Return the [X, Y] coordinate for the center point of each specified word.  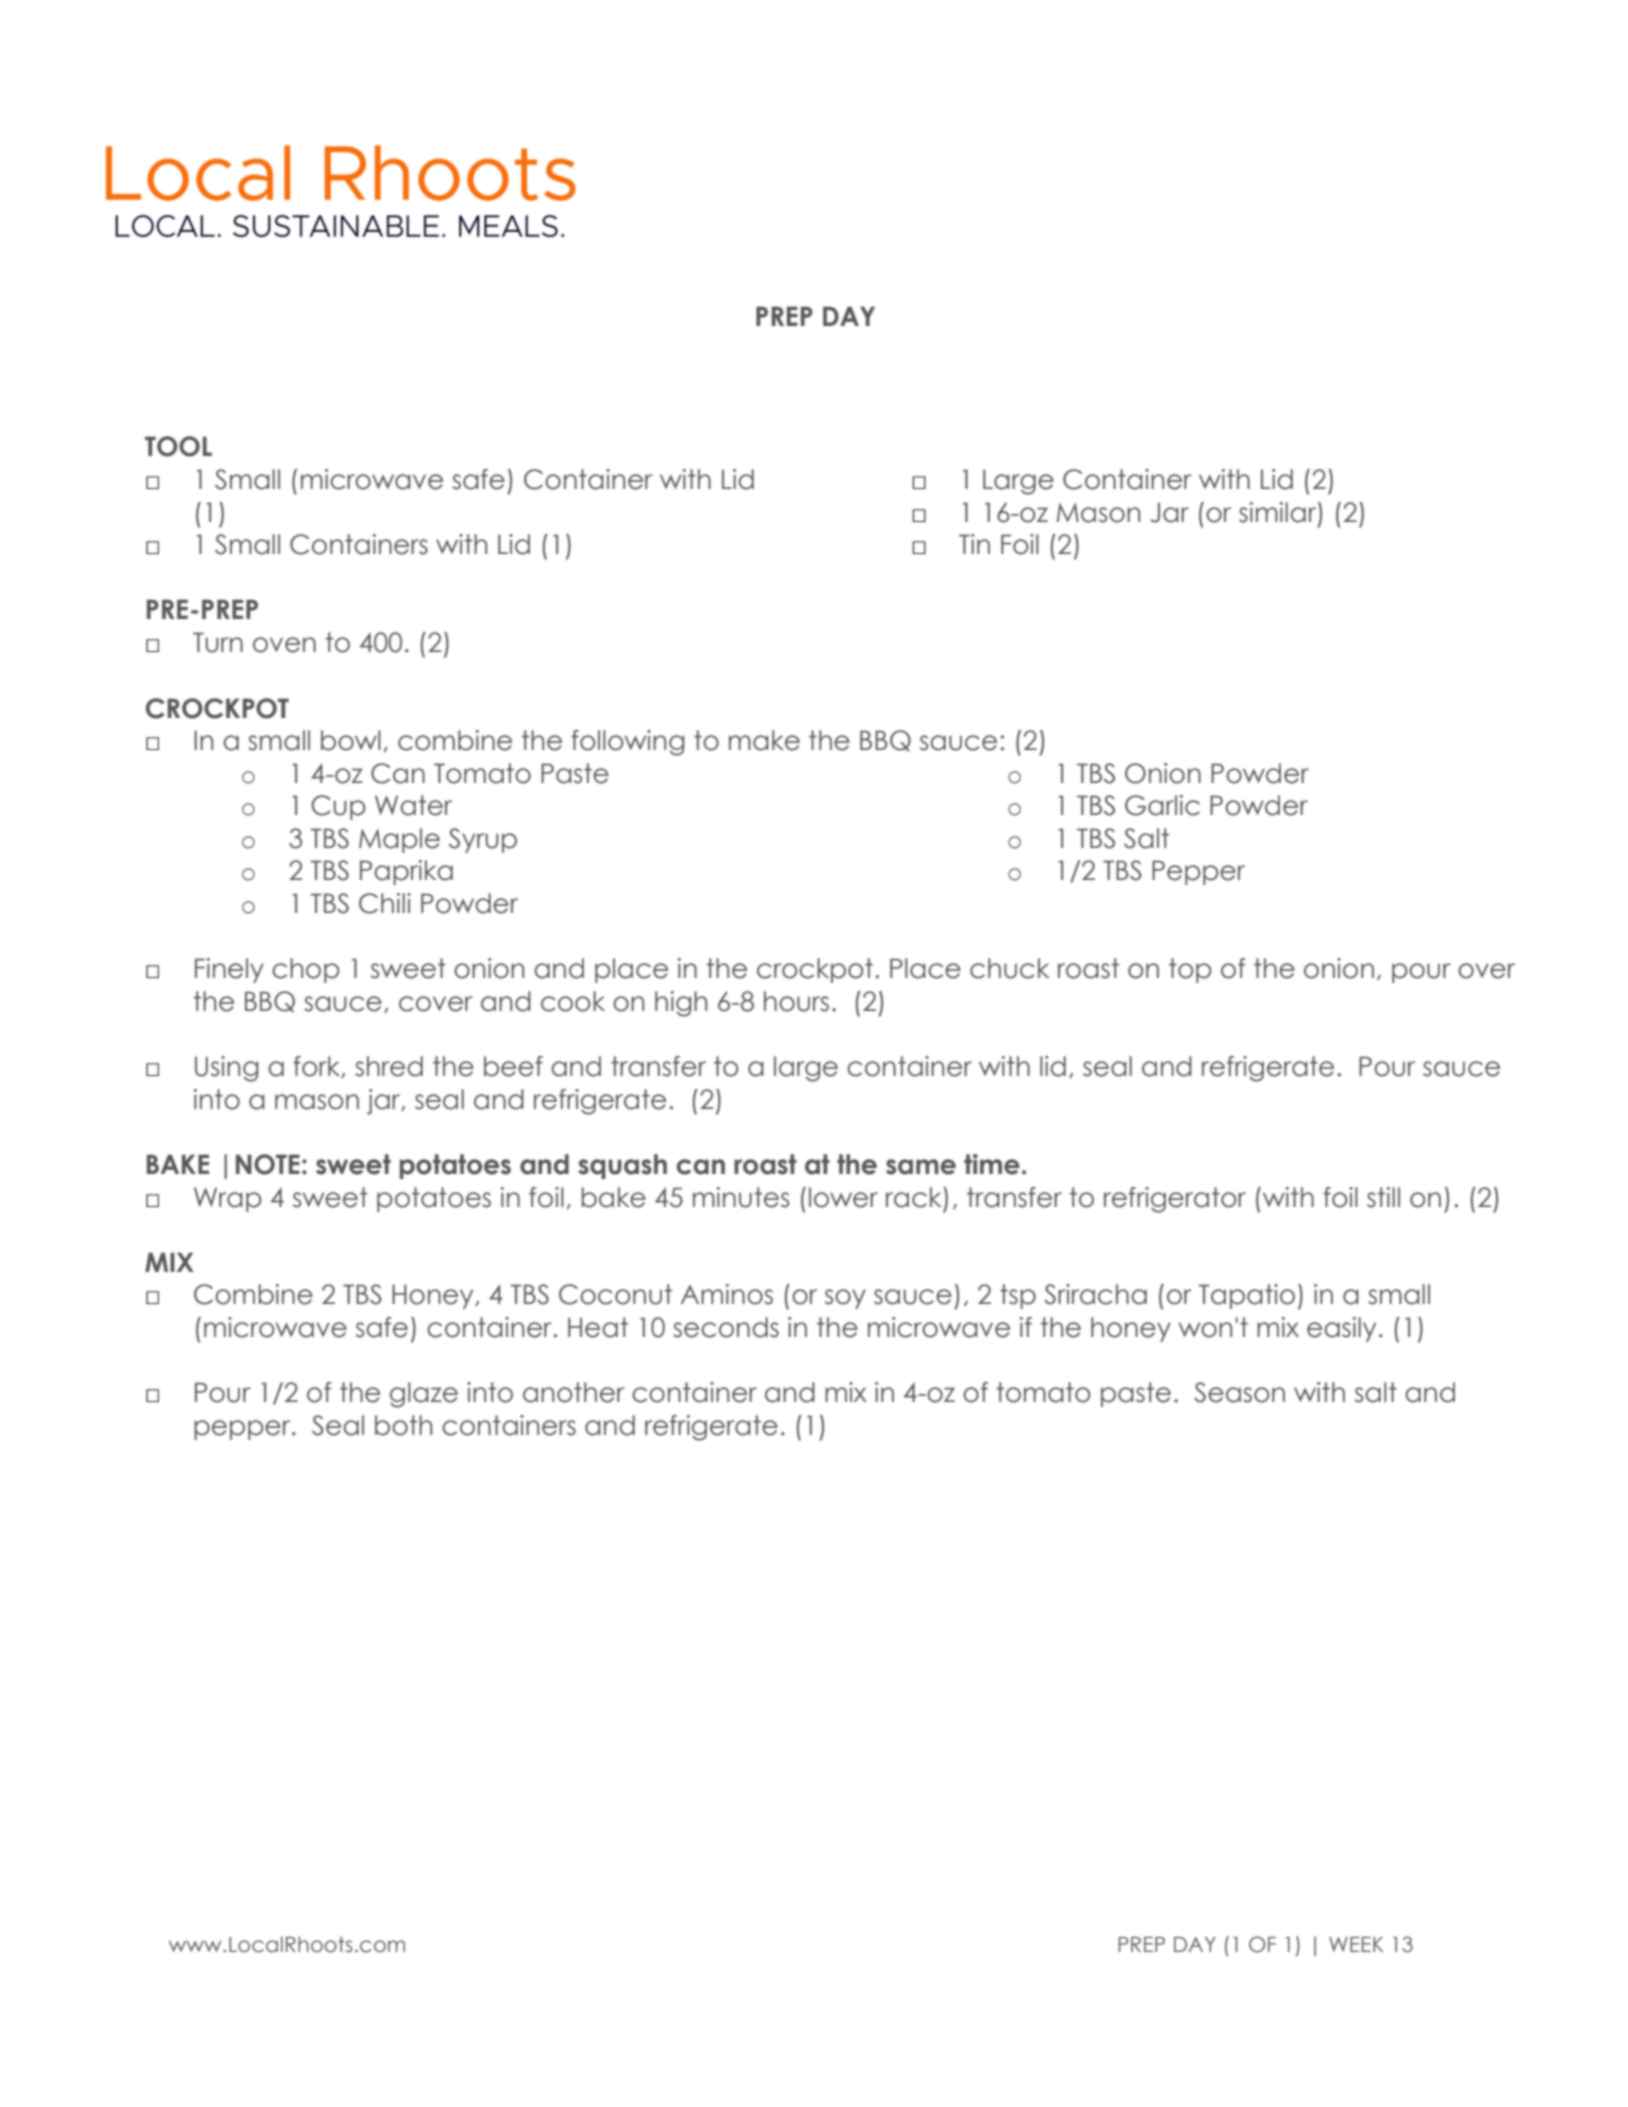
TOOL [178, 446]
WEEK [1356, 1944]
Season [1239, 1392]
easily [1341, 1329]
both [403, 1425]
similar [1279, 513]
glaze [424, 1395]
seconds [726, 1327]
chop [306, 970]
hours [796, 1001]
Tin [974, 544]
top [1190, 970]
